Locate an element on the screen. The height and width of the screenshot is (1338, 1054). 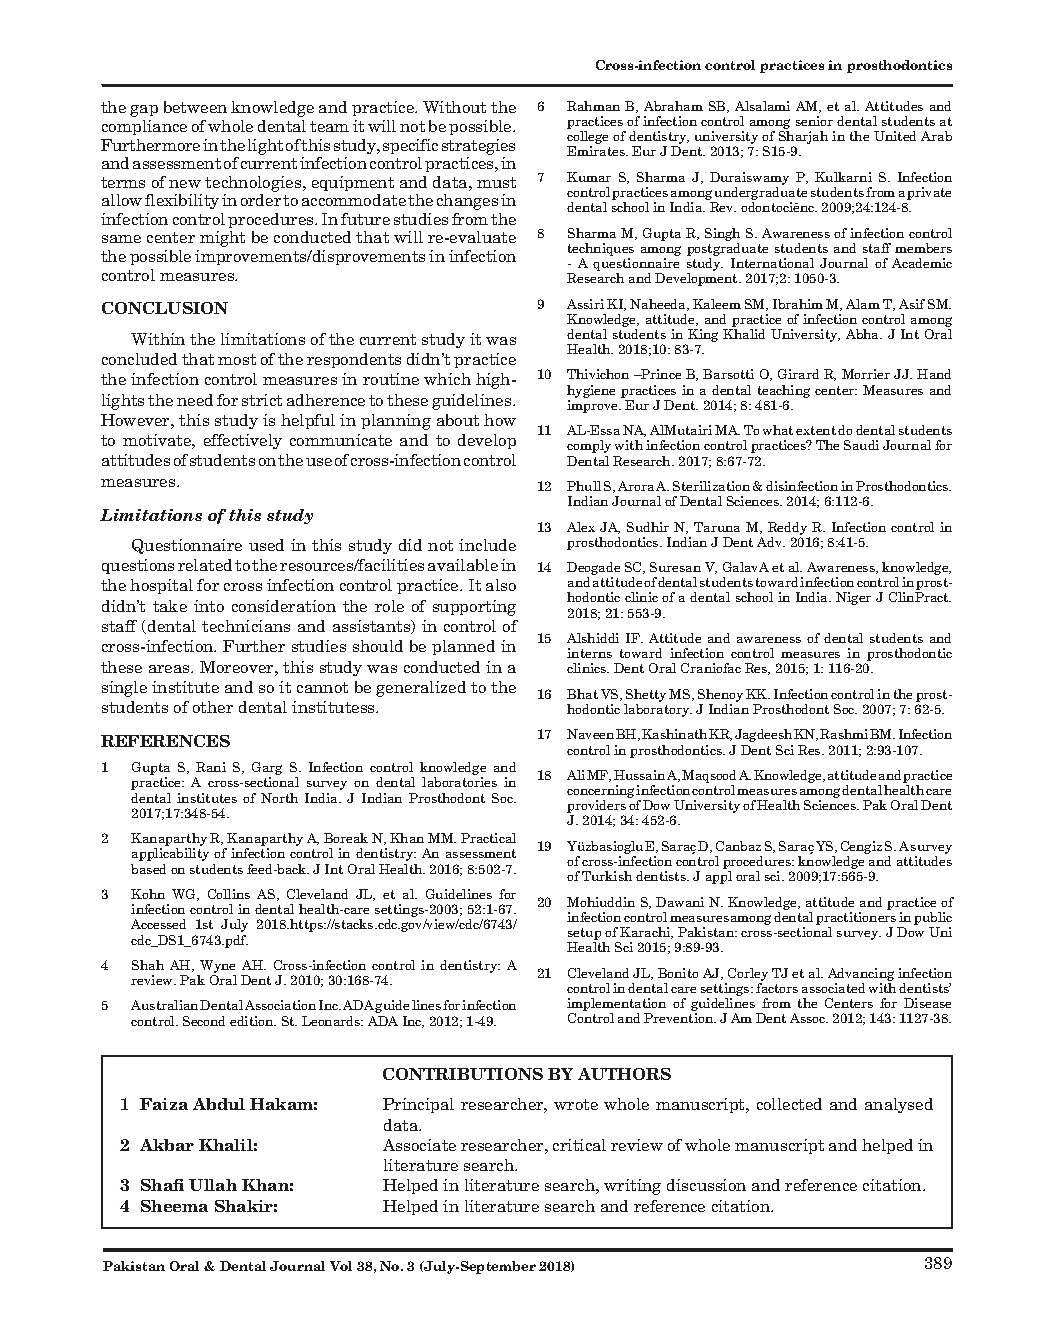
setup is located at coordinates (585, 935).
